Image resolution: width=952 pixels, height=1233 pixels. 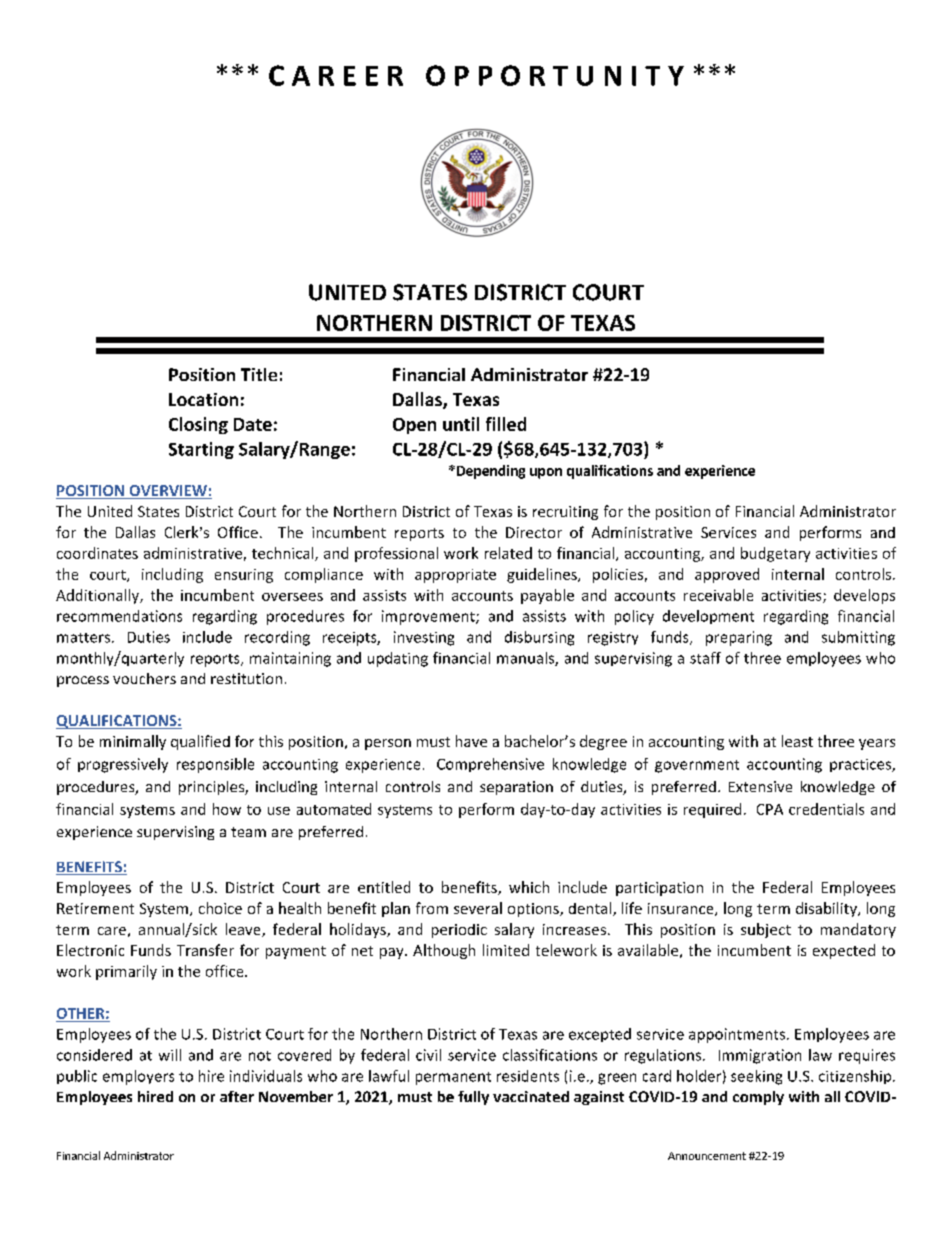 What do you see at coordinates (760, 786) in the screenshot?
I see `Extensive` at bounding box center [760, 786].
